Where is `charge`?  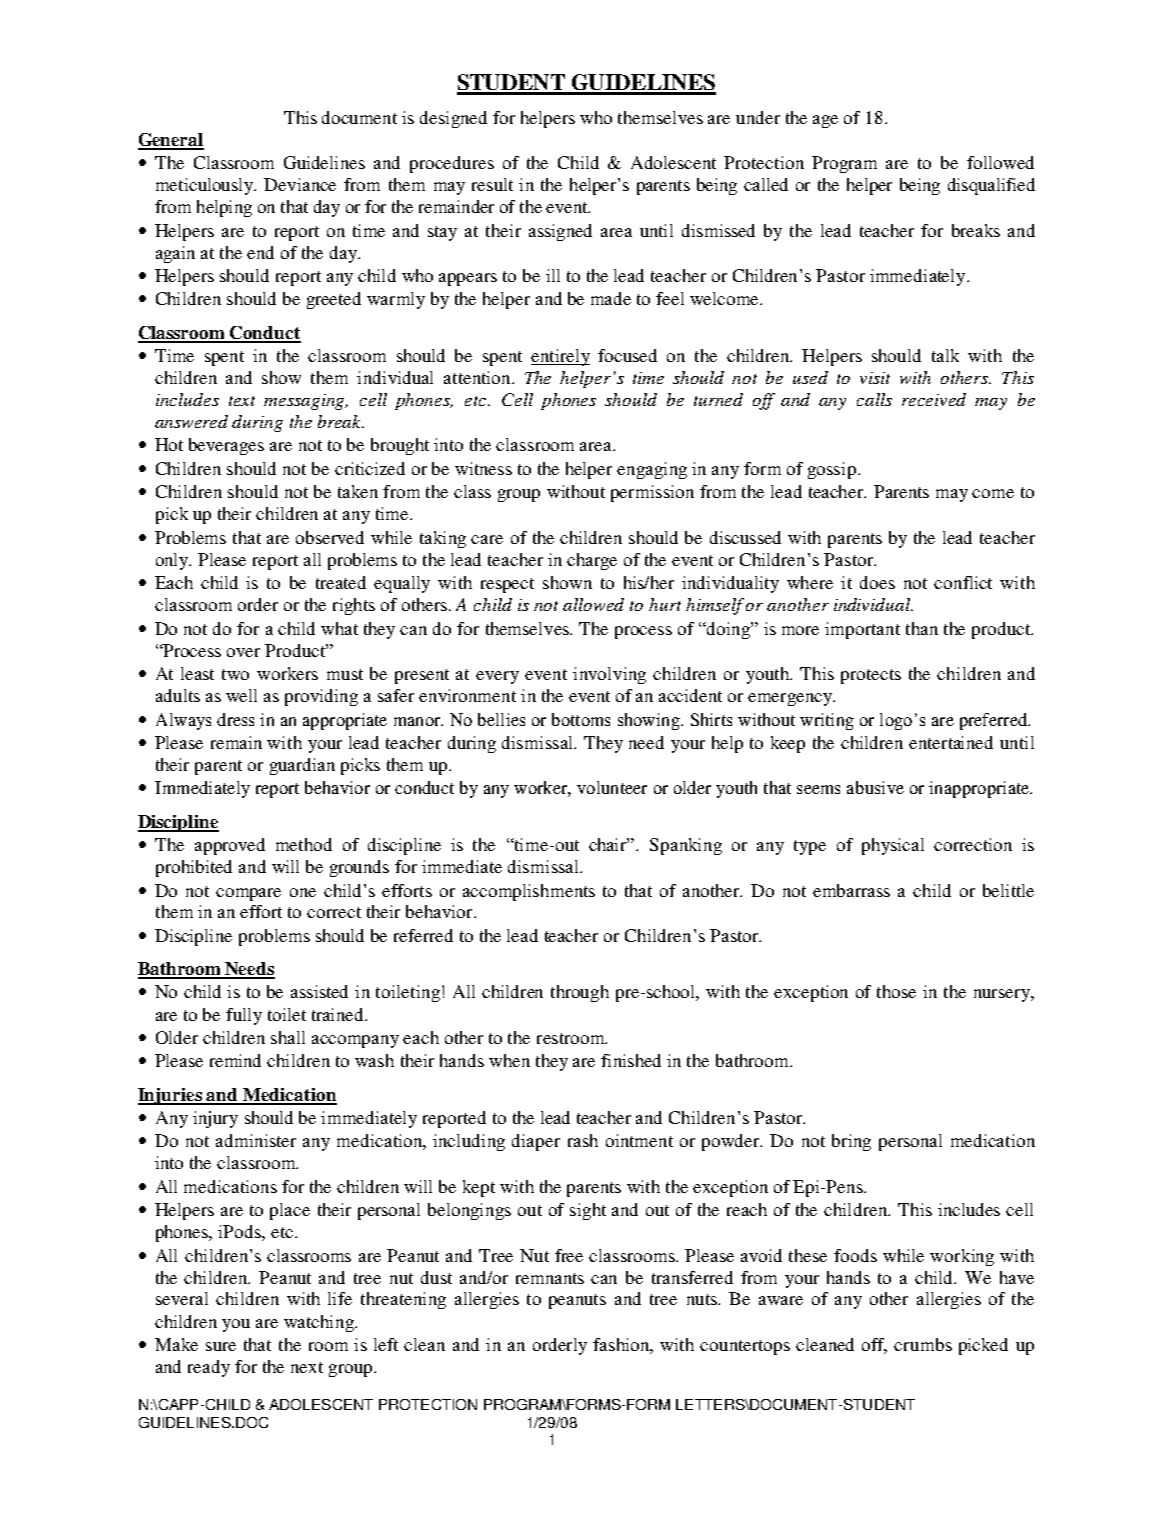
charge is located at coordinates (592, 561).
